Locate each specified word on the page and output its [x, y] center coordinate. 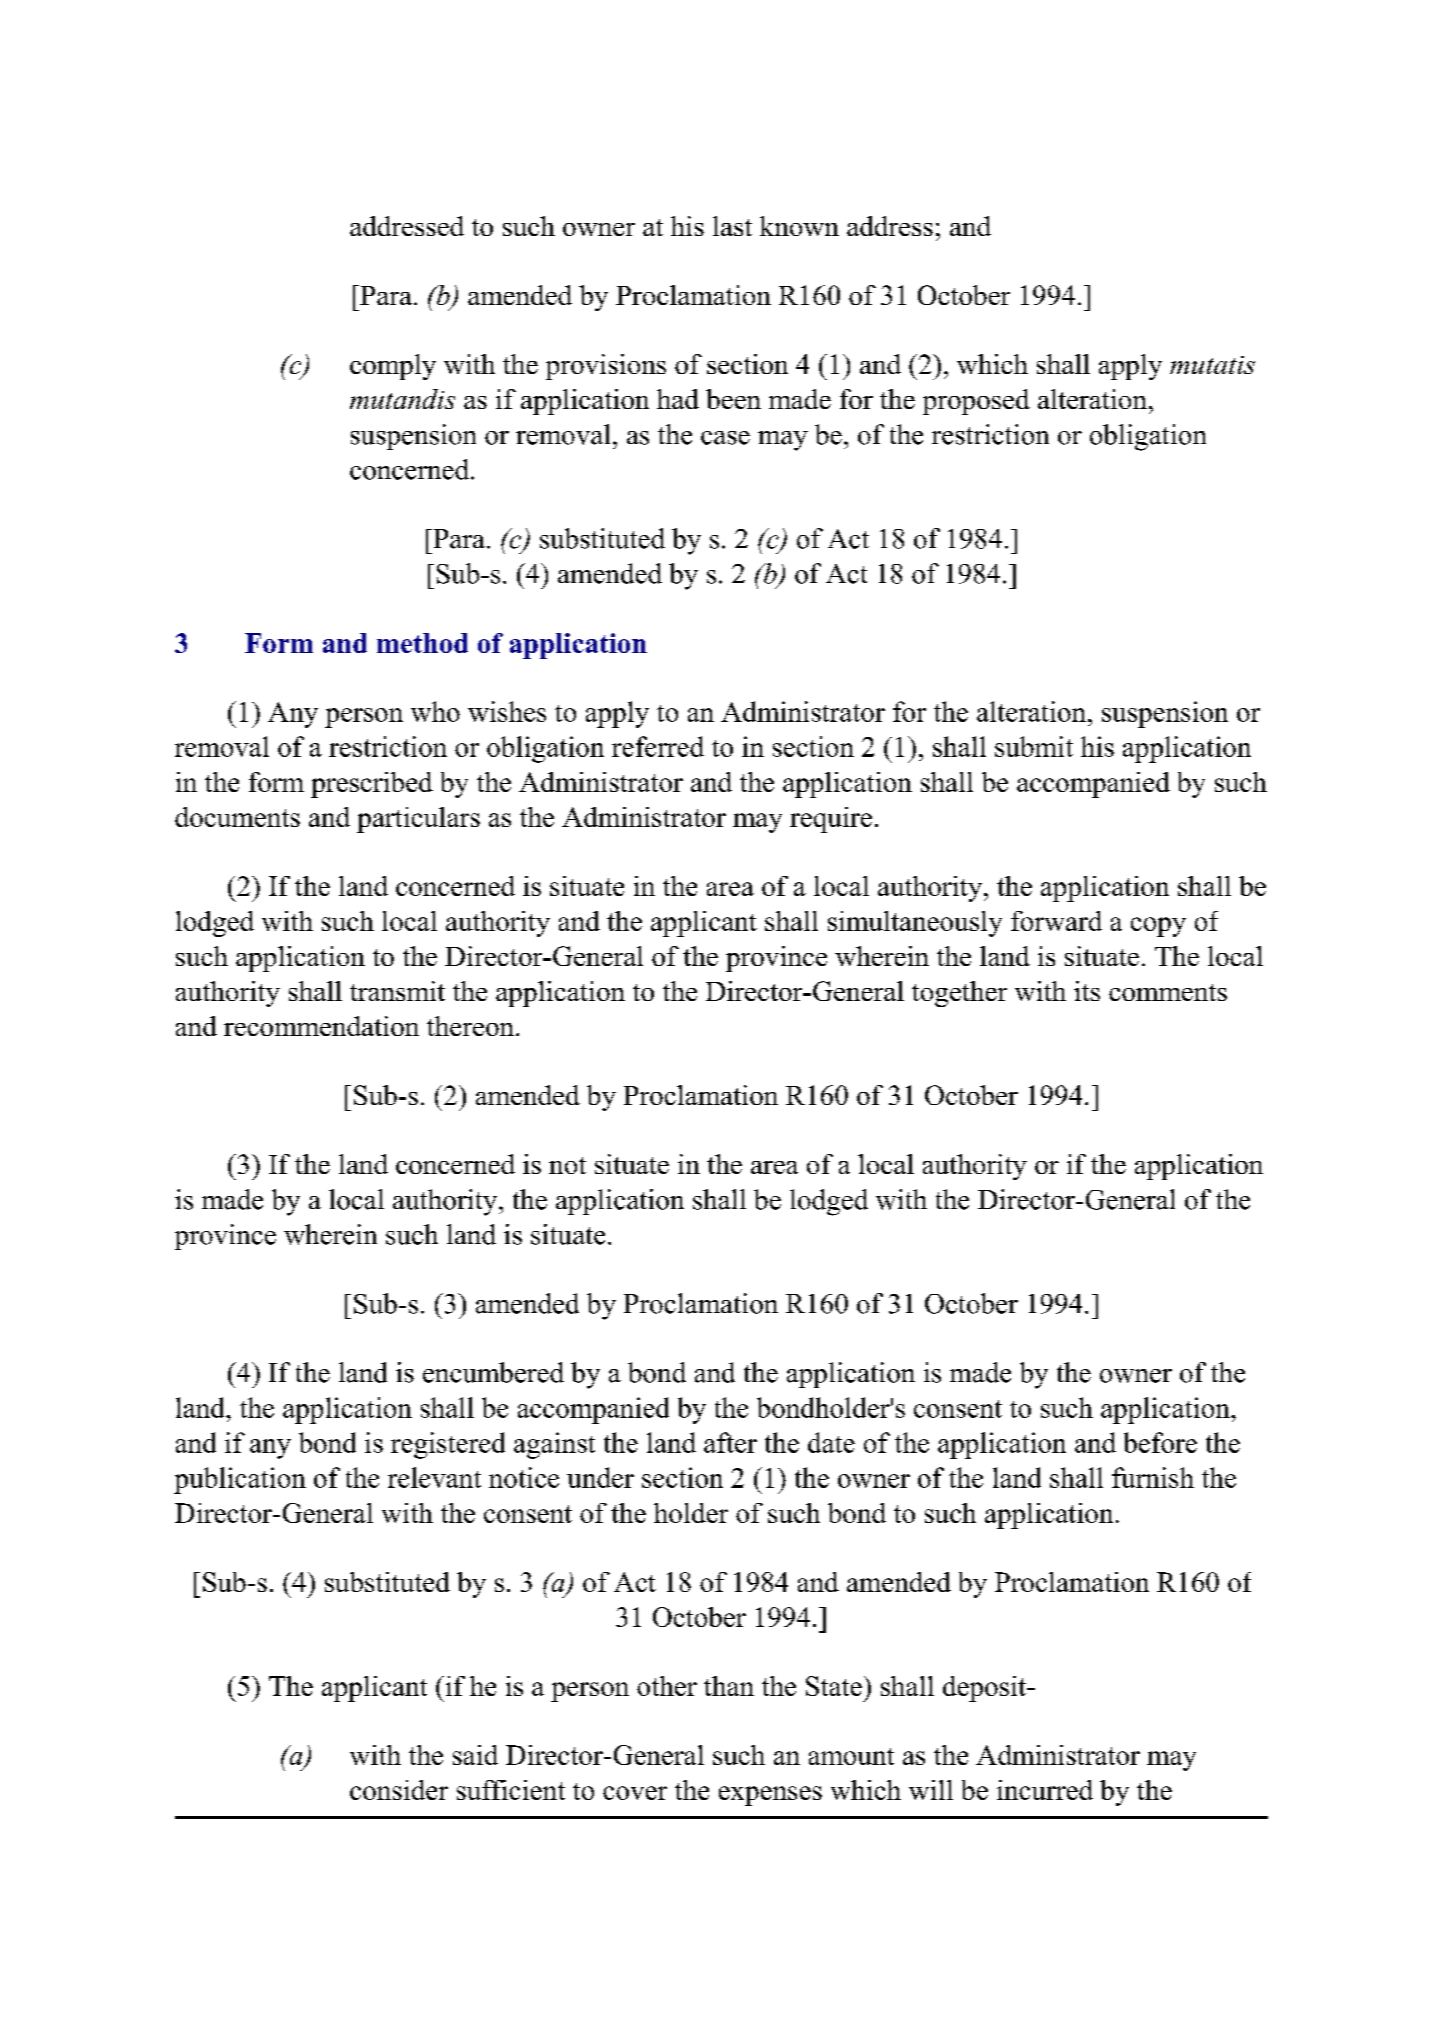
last [732, 226]
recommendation [321, 1026]
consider [399, 1790]
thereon [470, 1026]
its [1087, 991]
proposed [976, 402]
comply [393, 367]
